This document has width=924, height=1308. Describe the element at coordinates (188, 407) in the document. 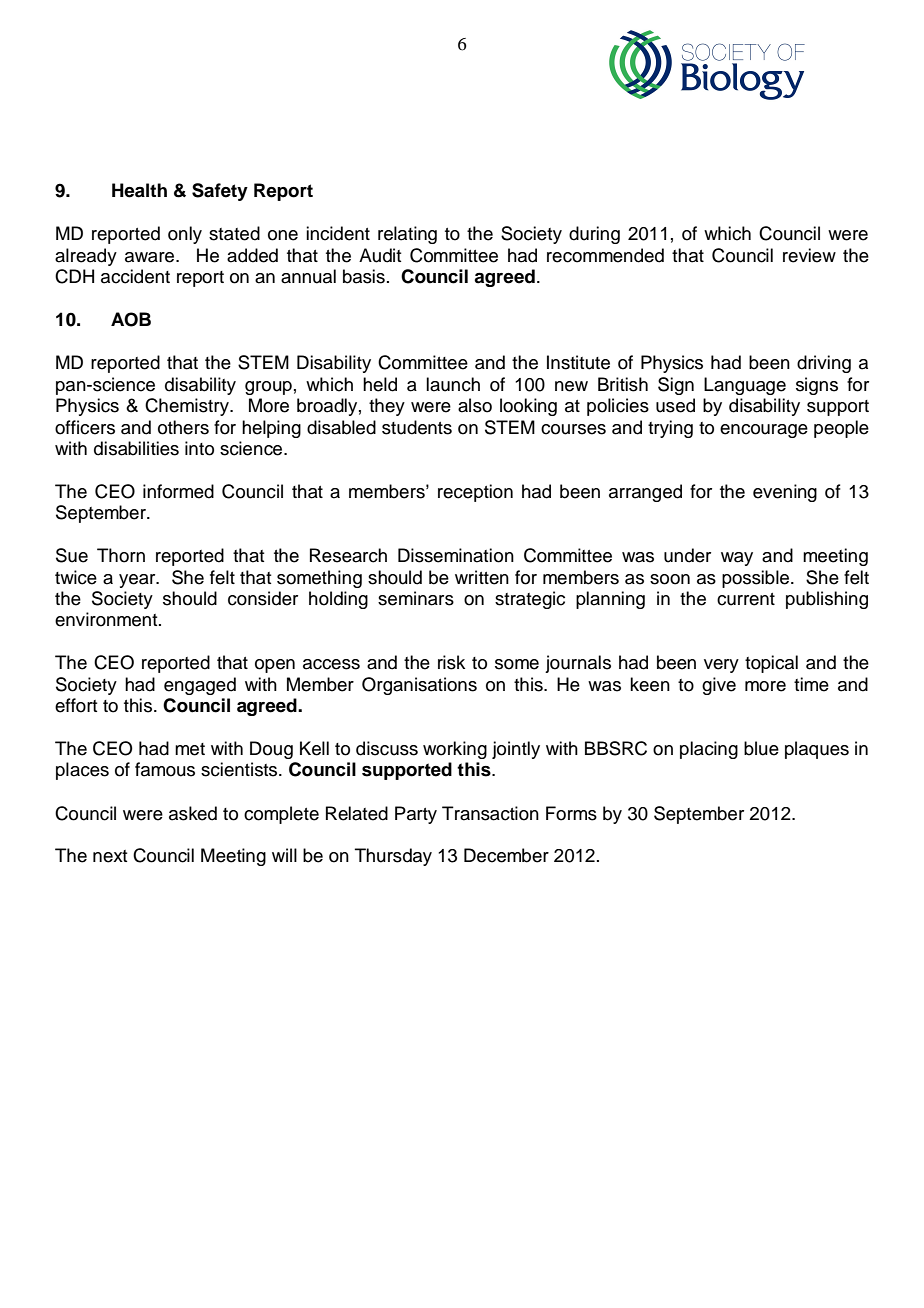

I see `Chemistry` at that location.
